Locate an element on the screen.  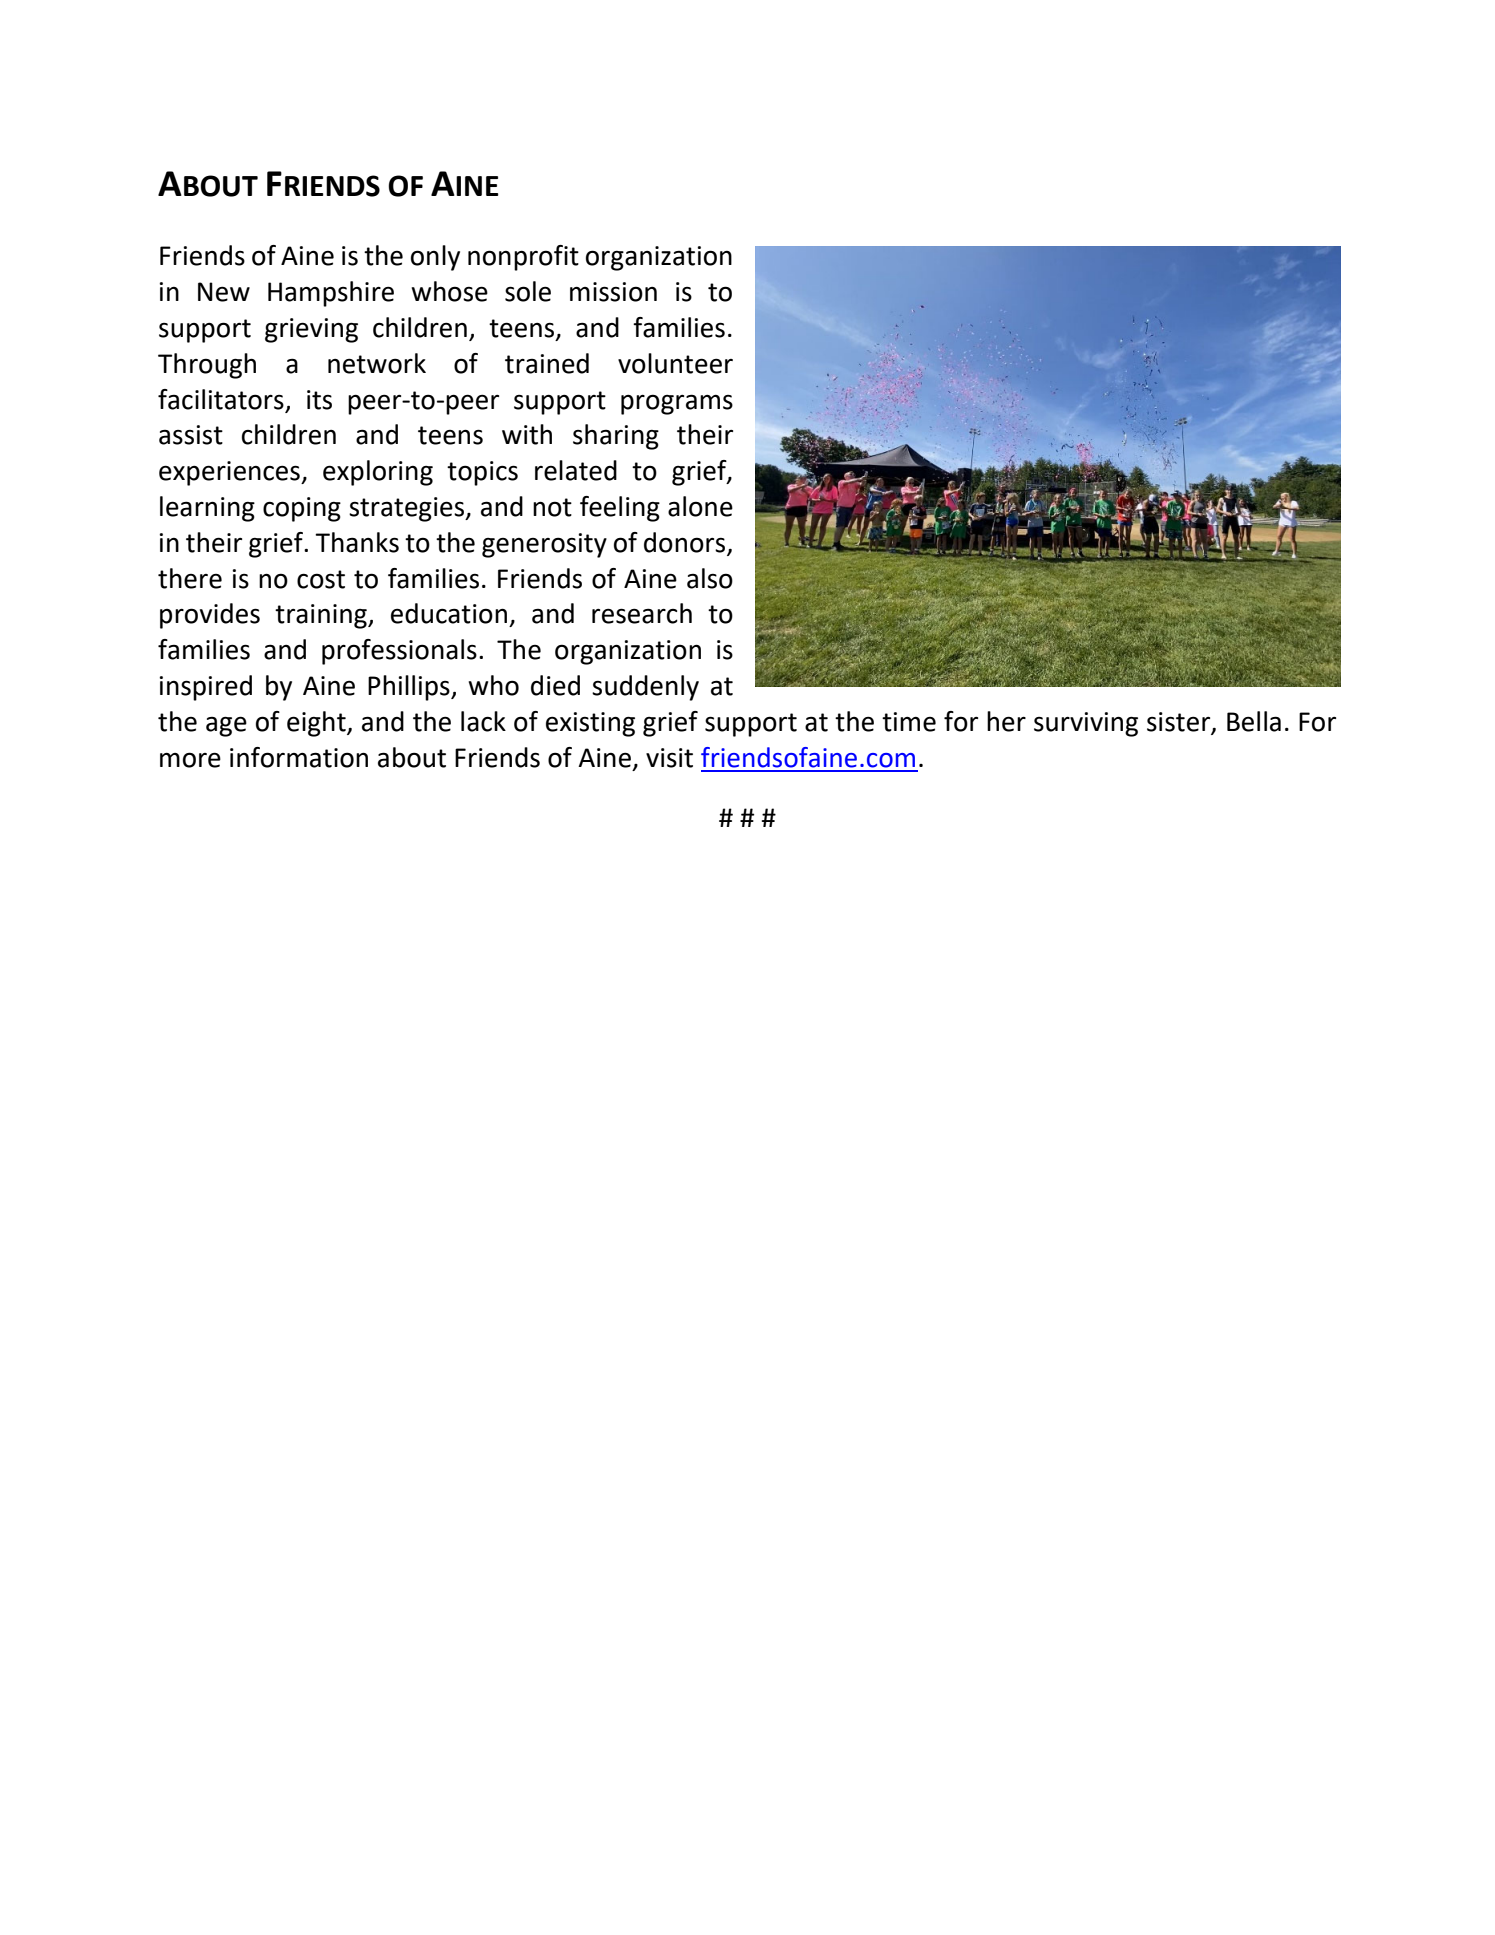
information is located at coordinates (299, 757).
